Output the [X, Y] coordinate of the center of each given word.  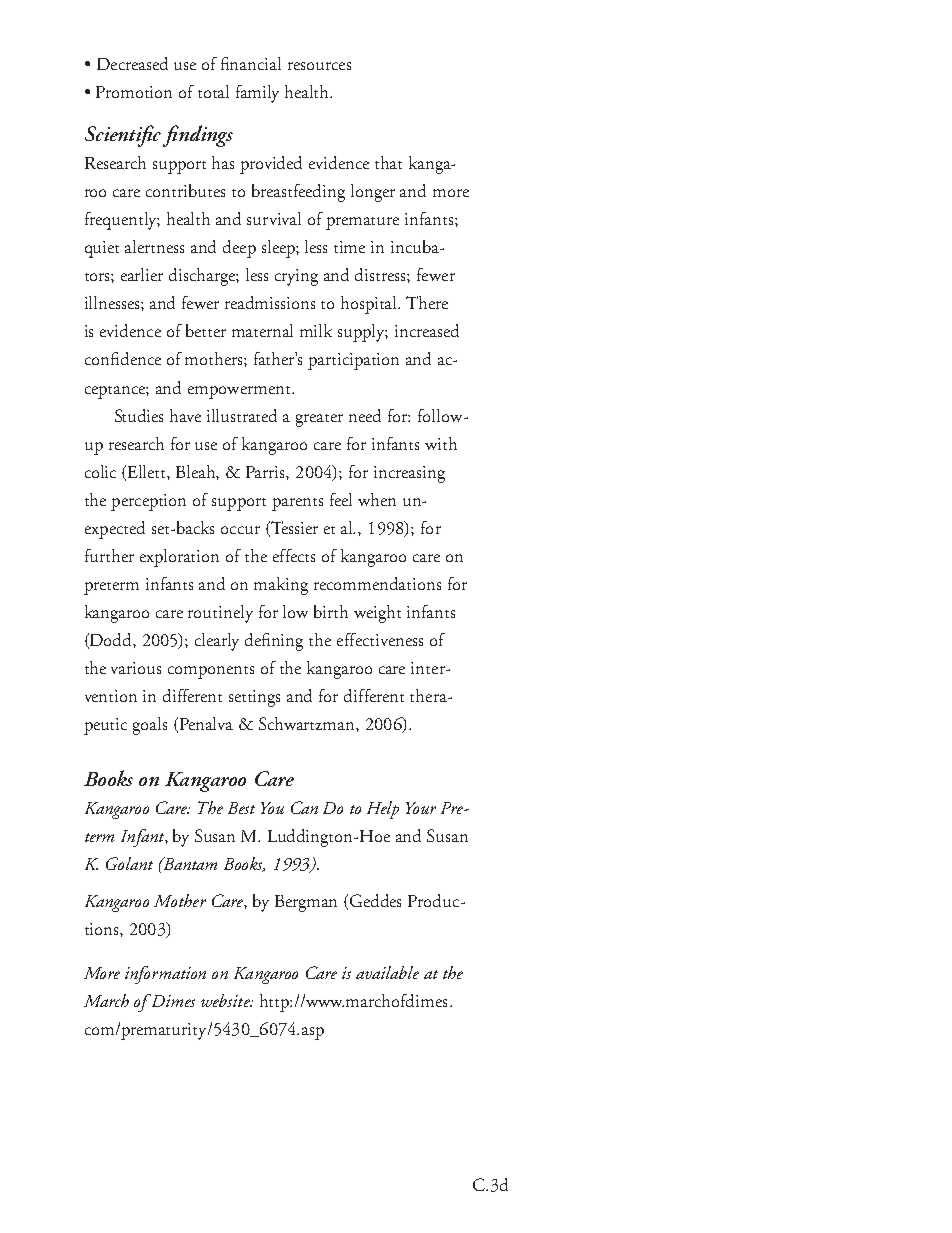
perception [148, 502]
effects [294, 555]
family [257, 94]
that [388, 162]
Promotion [134, 92]
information [165, 975]
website [226, 1000]
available [387, 972]
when [377, 499]
